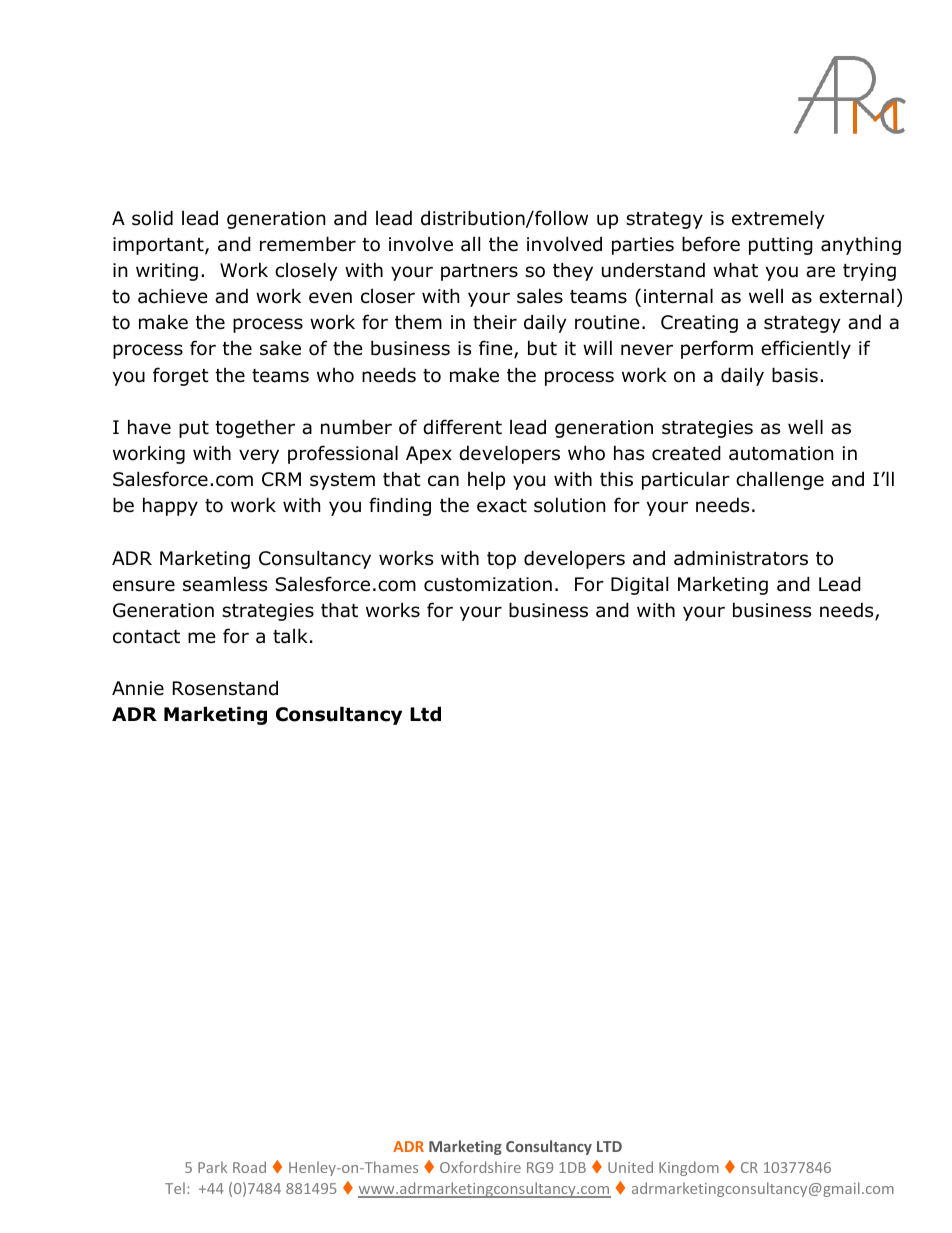 This screenshot has width=952, height=1233. I want to click on different, so click(462, 427).
